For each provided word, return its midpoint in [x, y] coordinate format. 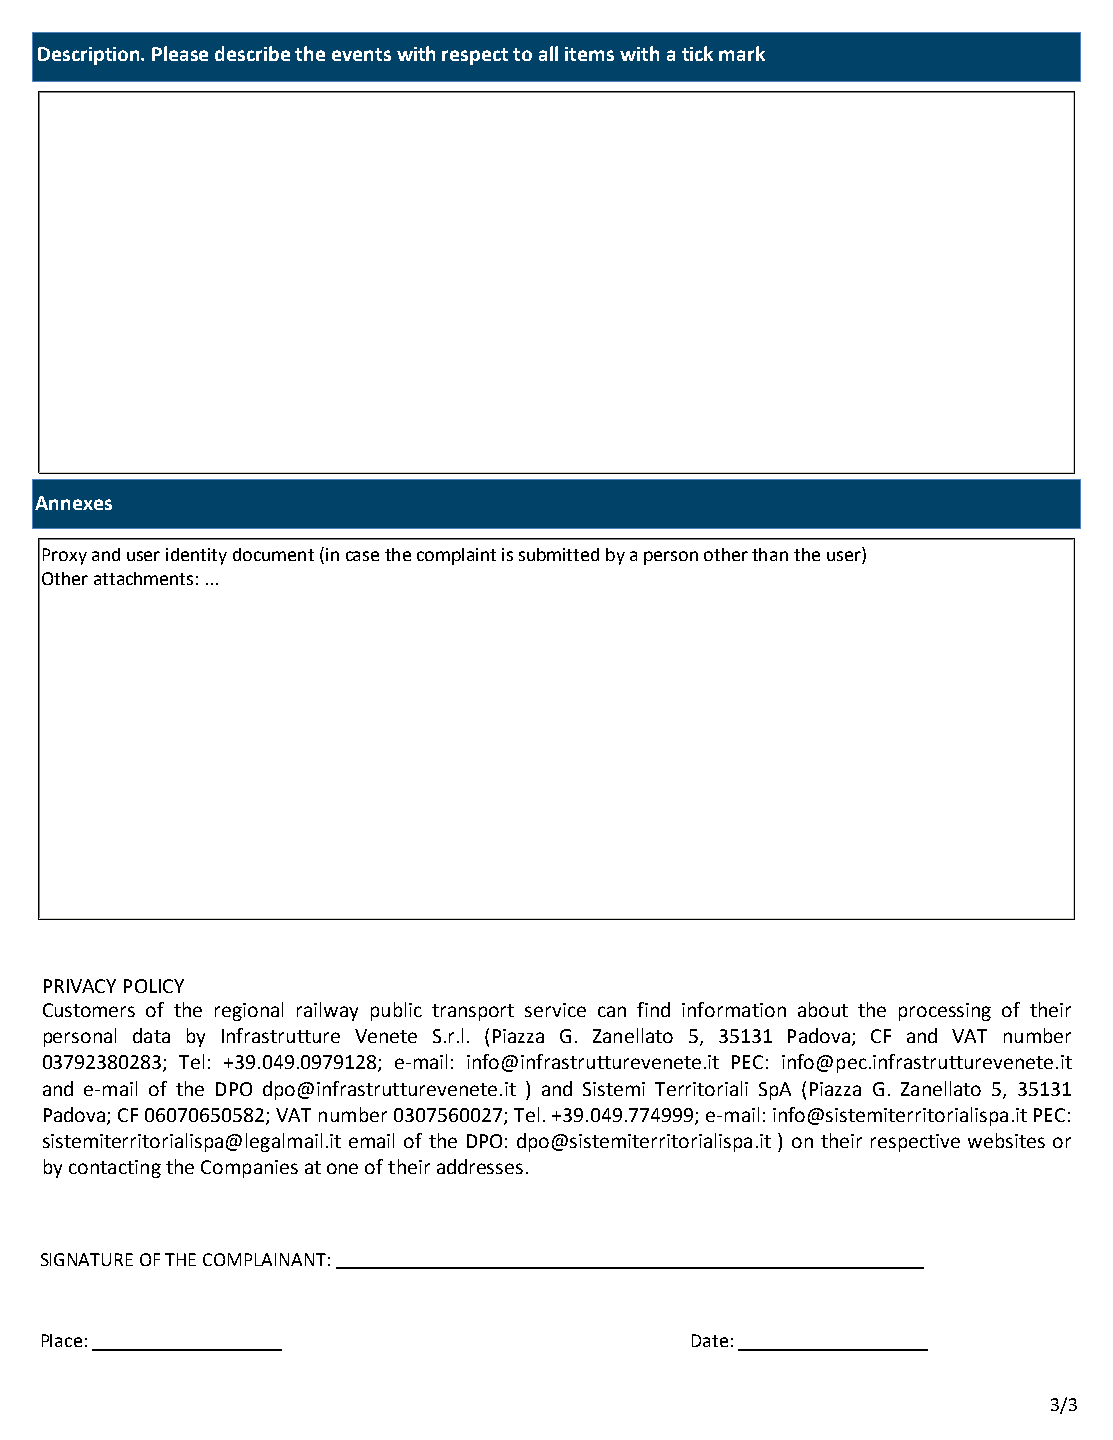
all [548, 53]
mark [742, 53]
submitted [559, 554]
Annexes [73, 503]
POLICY [154, 986]
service [555, 1010]
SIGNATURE [87, 1259]
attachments [143, 578]
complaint [456, 556]
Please [180, 53]
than [770, 554]
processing [945, 1012]
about [823, 1009]
